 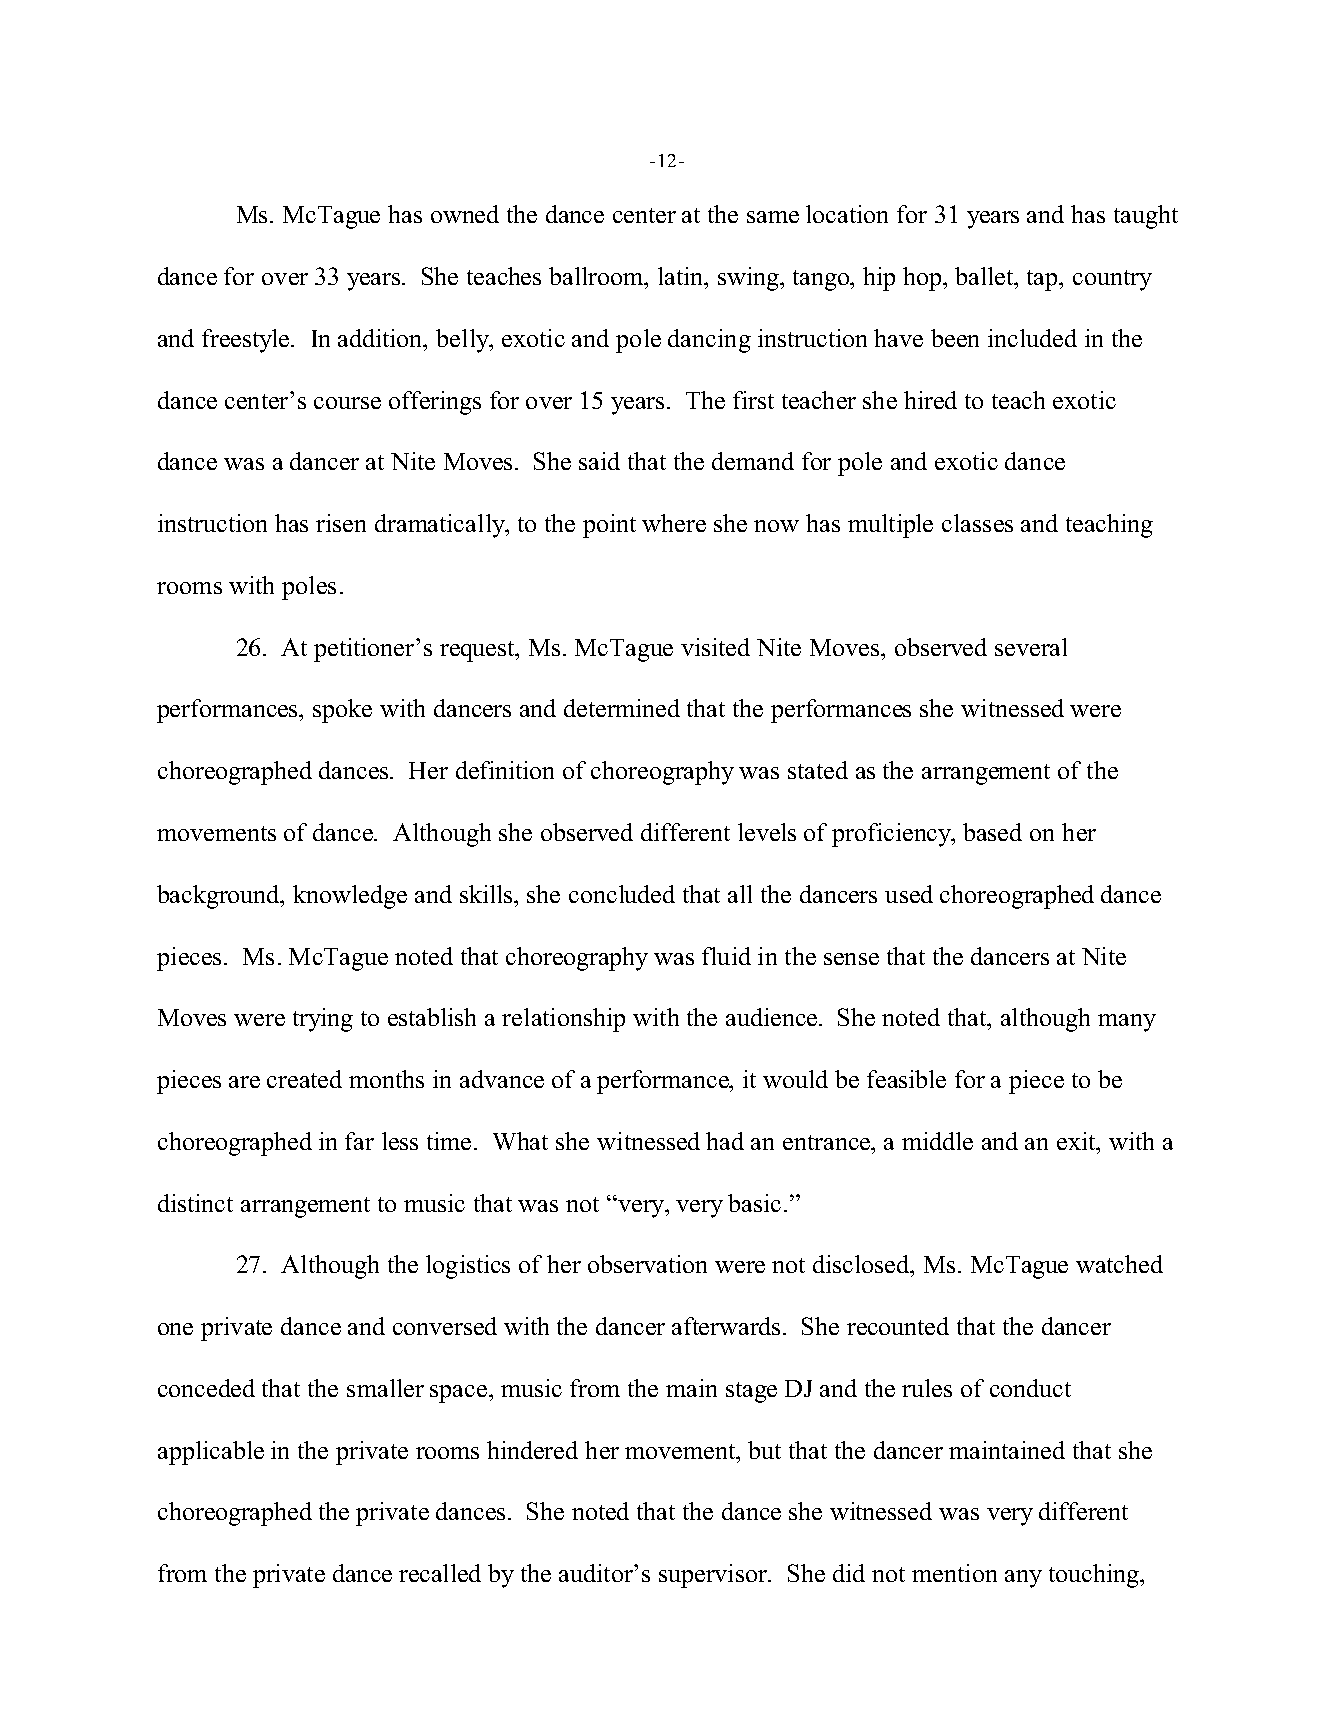 I want to click on freestyle, so click(x=247, y=341).
